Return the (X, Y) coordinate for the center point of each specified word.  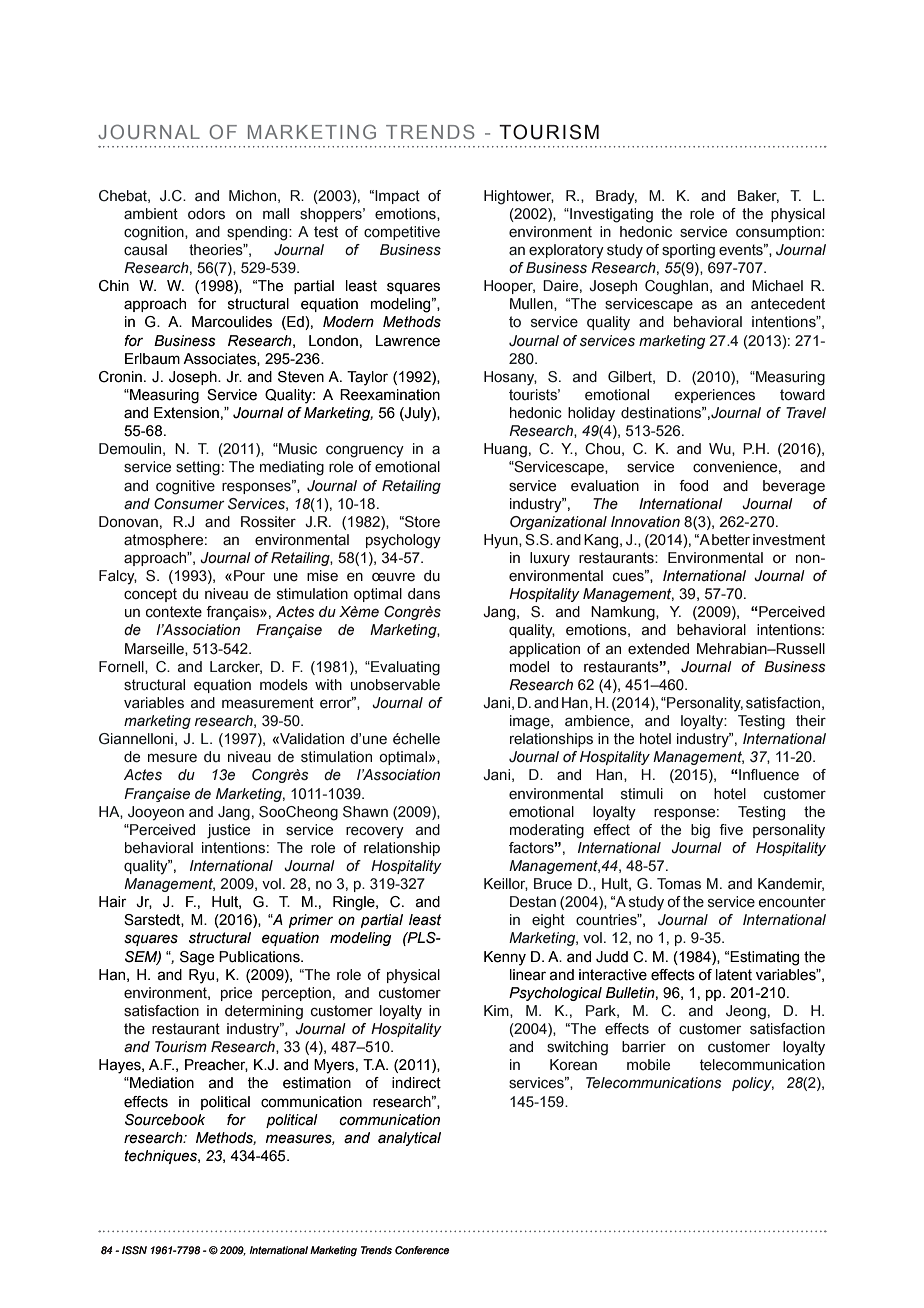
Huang (505, 450)
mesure (172, 758)
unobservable (395, 685)
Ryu (203, 976)
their (811, 720)
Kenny (505, 958)
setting (198, 468)
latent (734, 975)
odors (206, 214)
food (693, 486)
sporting (688, 251)
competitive (402, 233)
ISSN (134, 1250)
